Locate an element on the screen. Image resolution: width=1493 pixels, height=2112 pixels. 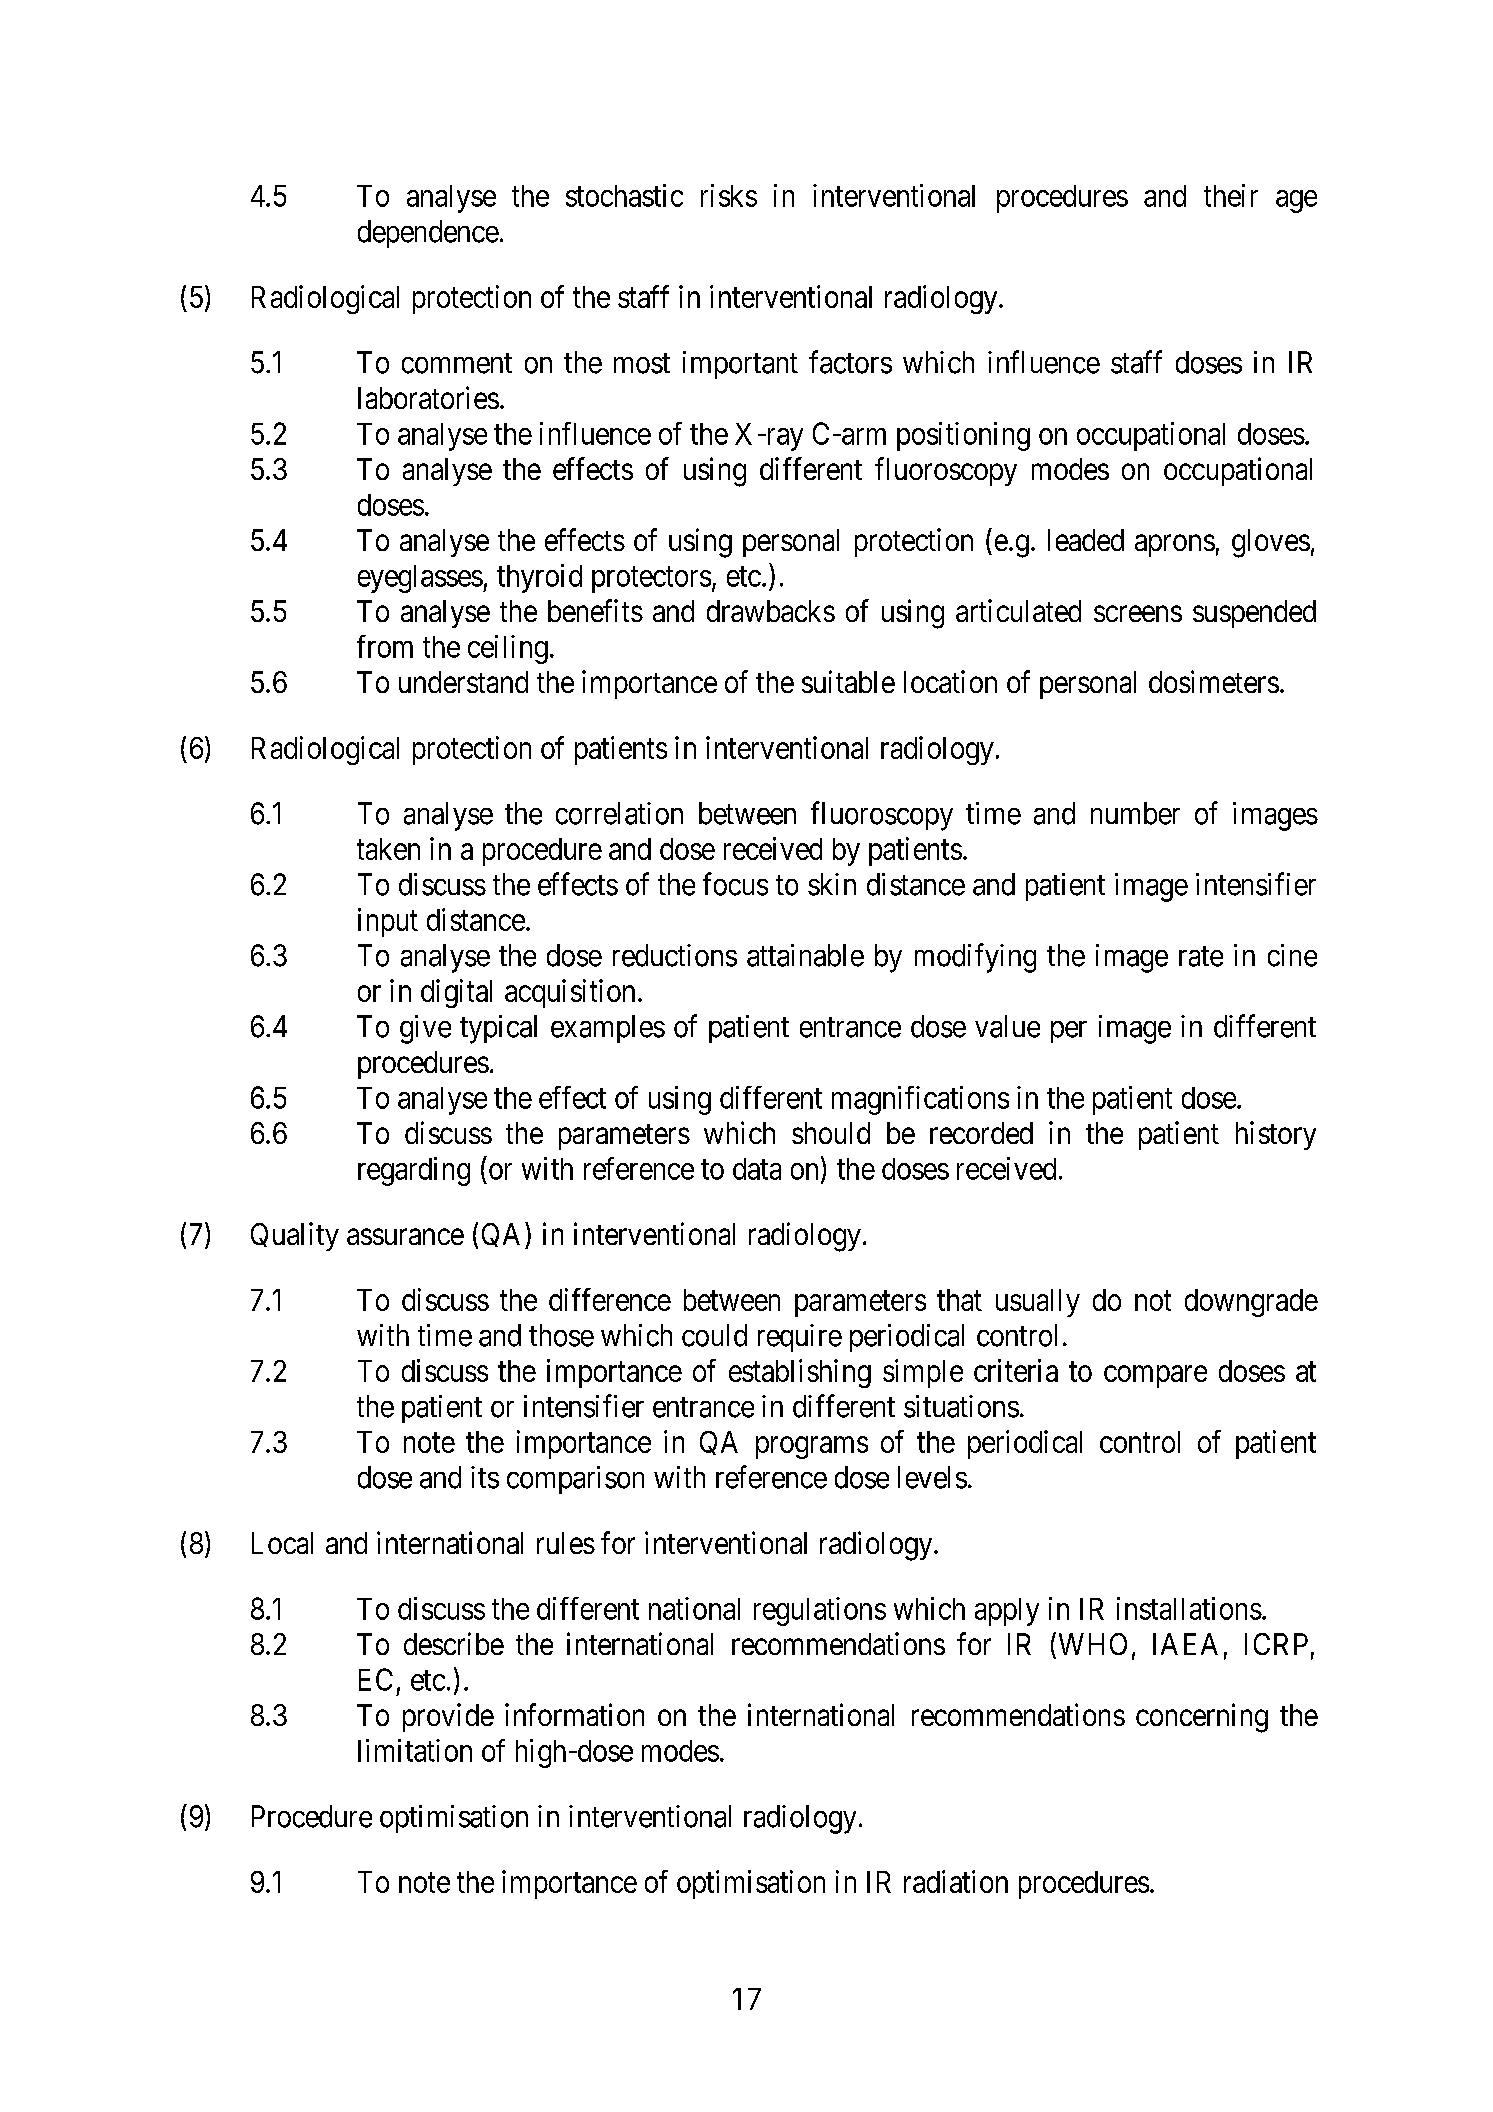
important is located at coordinates (740, 365).
